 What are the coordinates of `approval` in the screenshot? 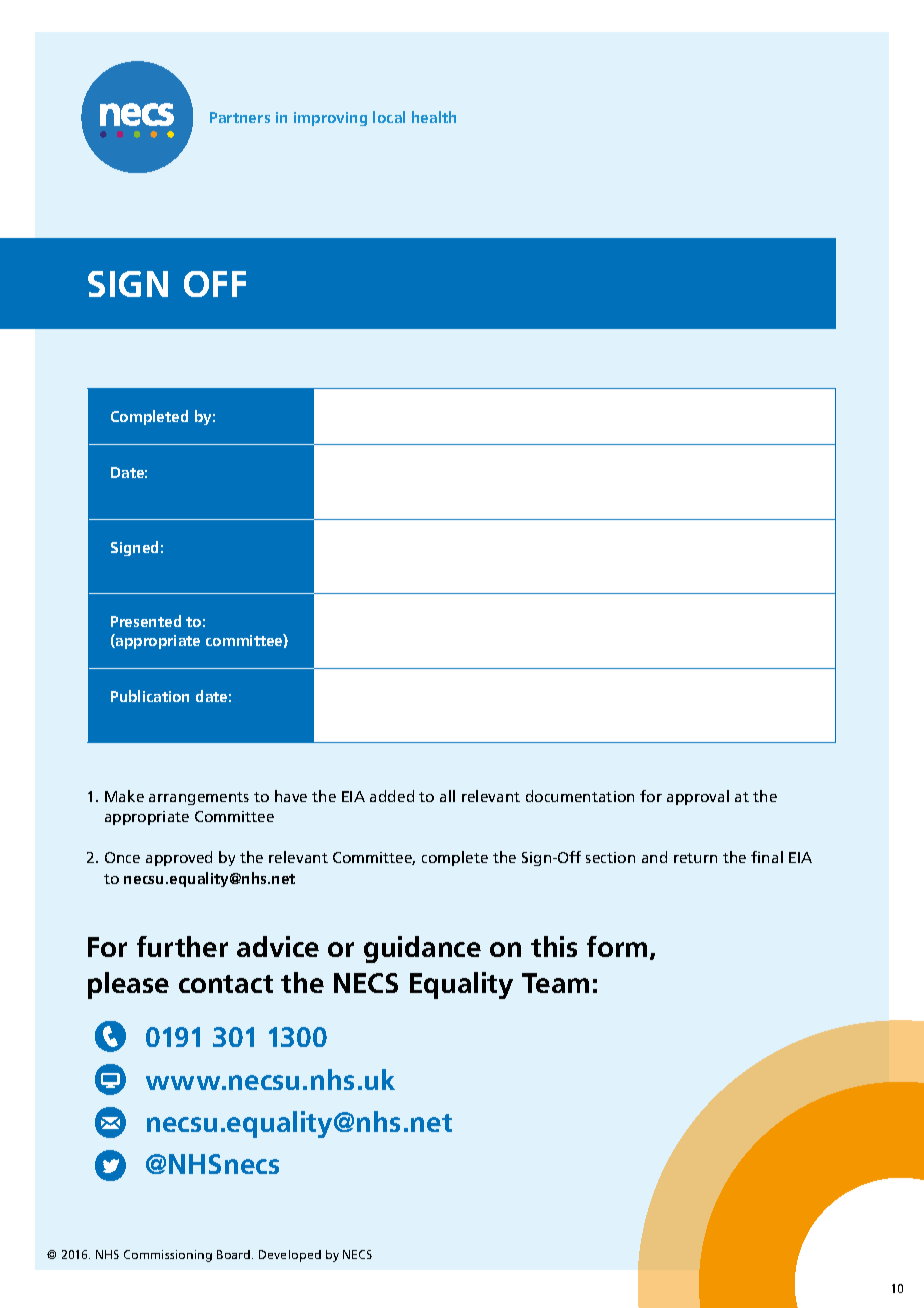 It's located at (698, 797).
